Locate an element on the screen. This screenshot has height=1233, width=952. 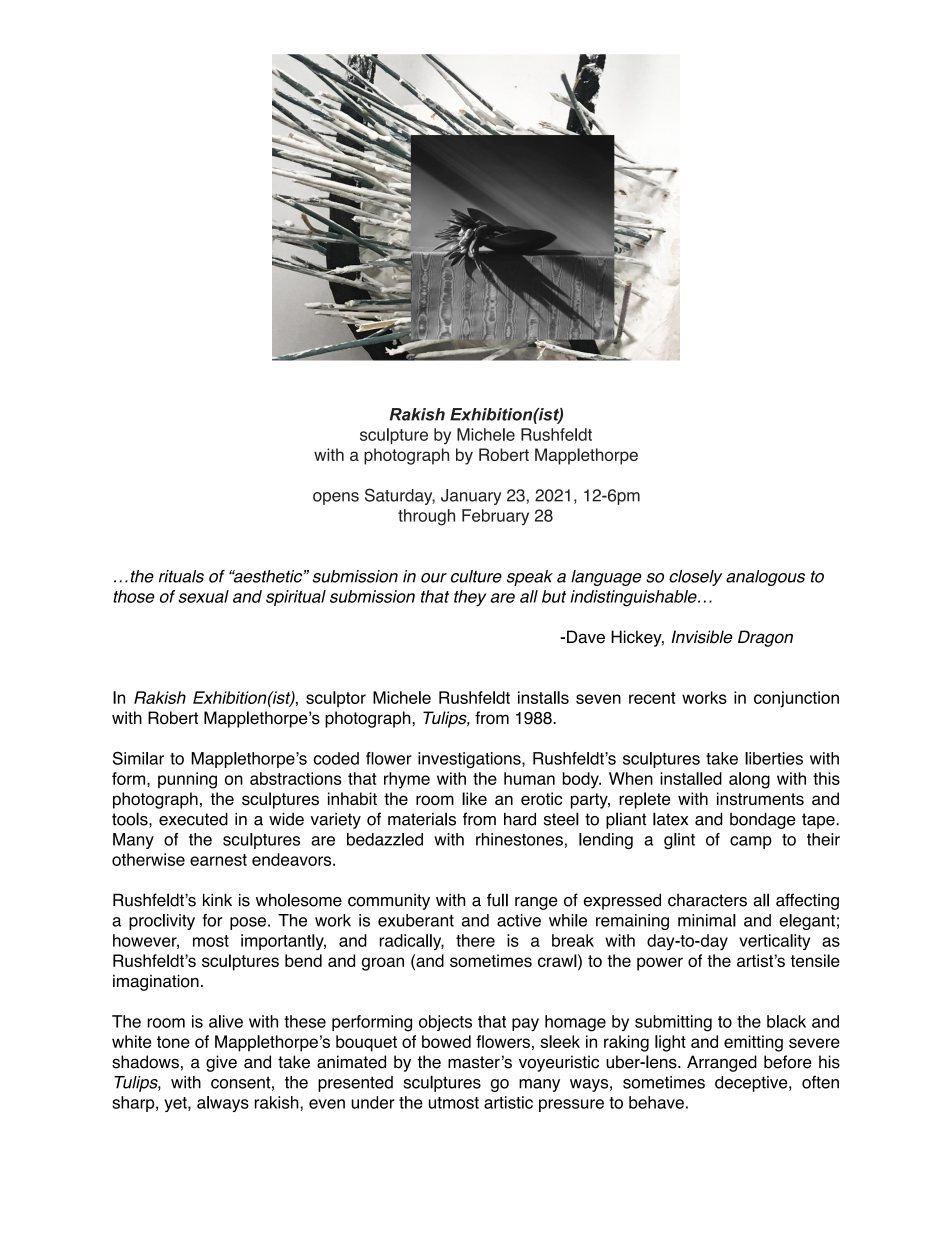
voyeuristic is located at coordinates (559, 1063).
